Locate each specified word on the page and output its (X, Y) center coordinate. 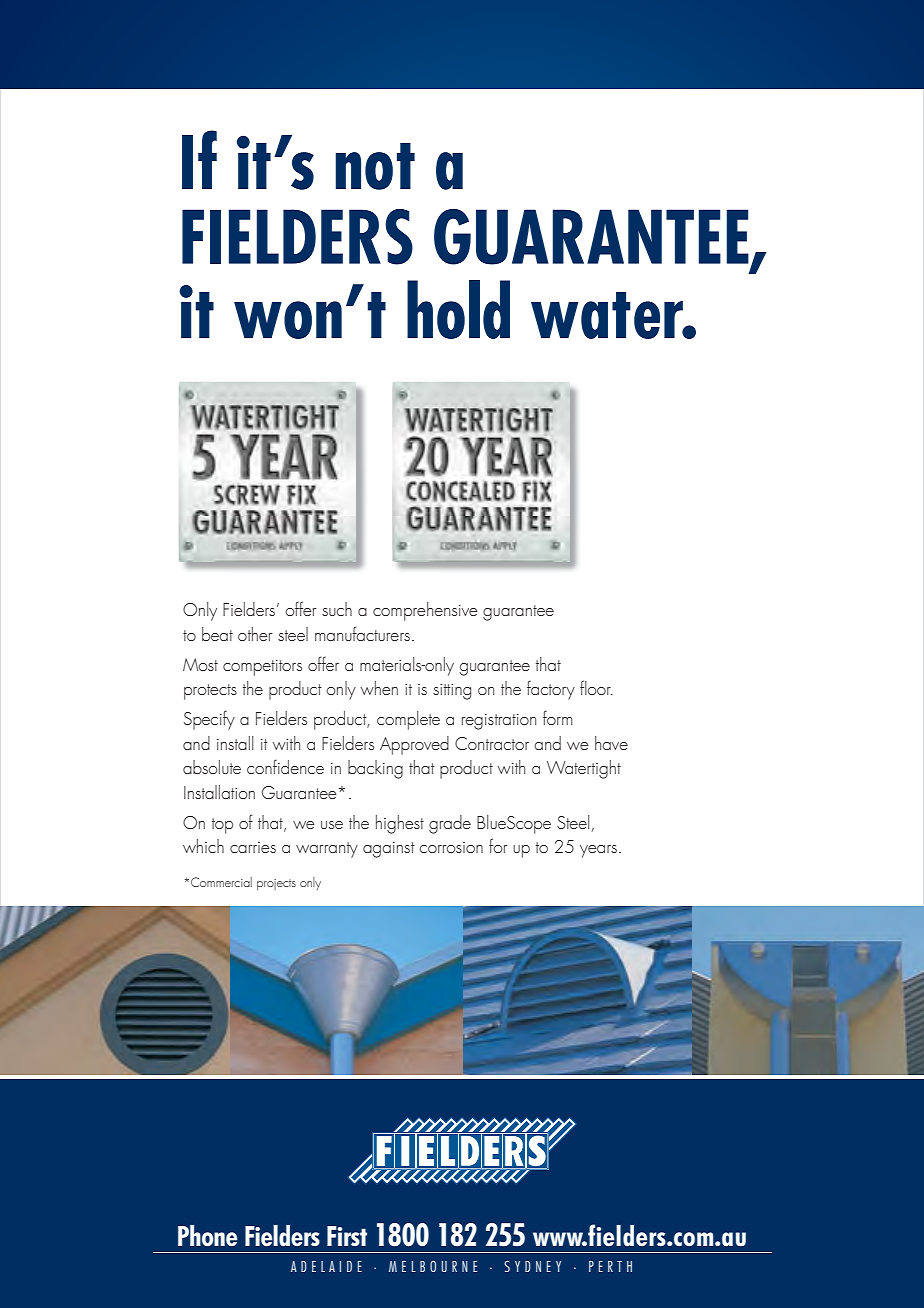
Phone (207, 1236)
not (375, 166)
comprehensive (425, 611)
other (255, 634)
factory (551, 690)
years (598, 851)
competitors (262, 668)
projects (276, 884)
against (389, 850)
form (557, 718)
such (337, 609)
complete (408, 720)
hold (458, 309)
